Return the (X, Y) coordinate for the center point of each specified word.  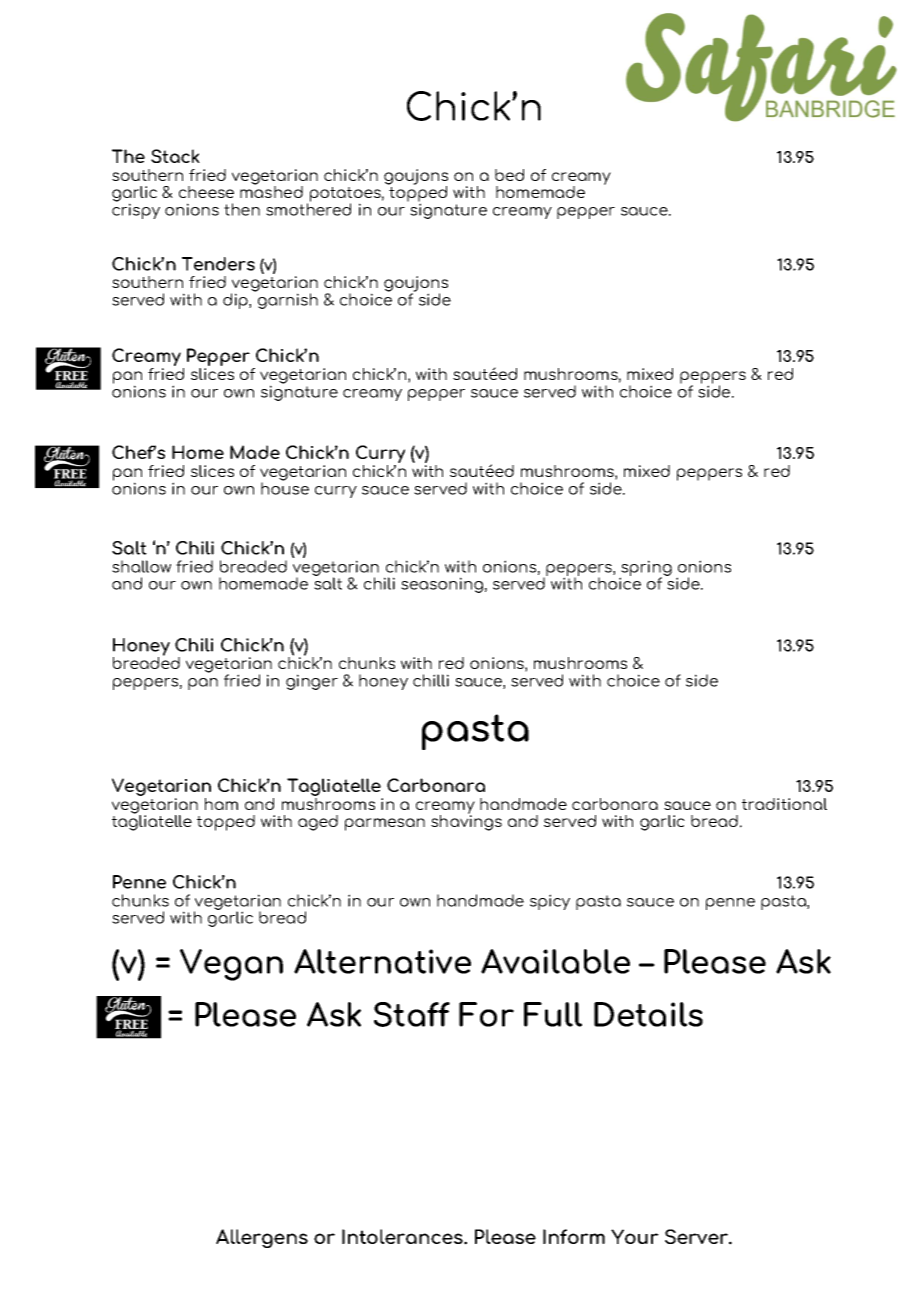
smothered (308, 208)
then (242, 209)
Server (697, 1236)
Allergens (262, 1238)
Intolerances (403, 1236)
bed (509, 175)
